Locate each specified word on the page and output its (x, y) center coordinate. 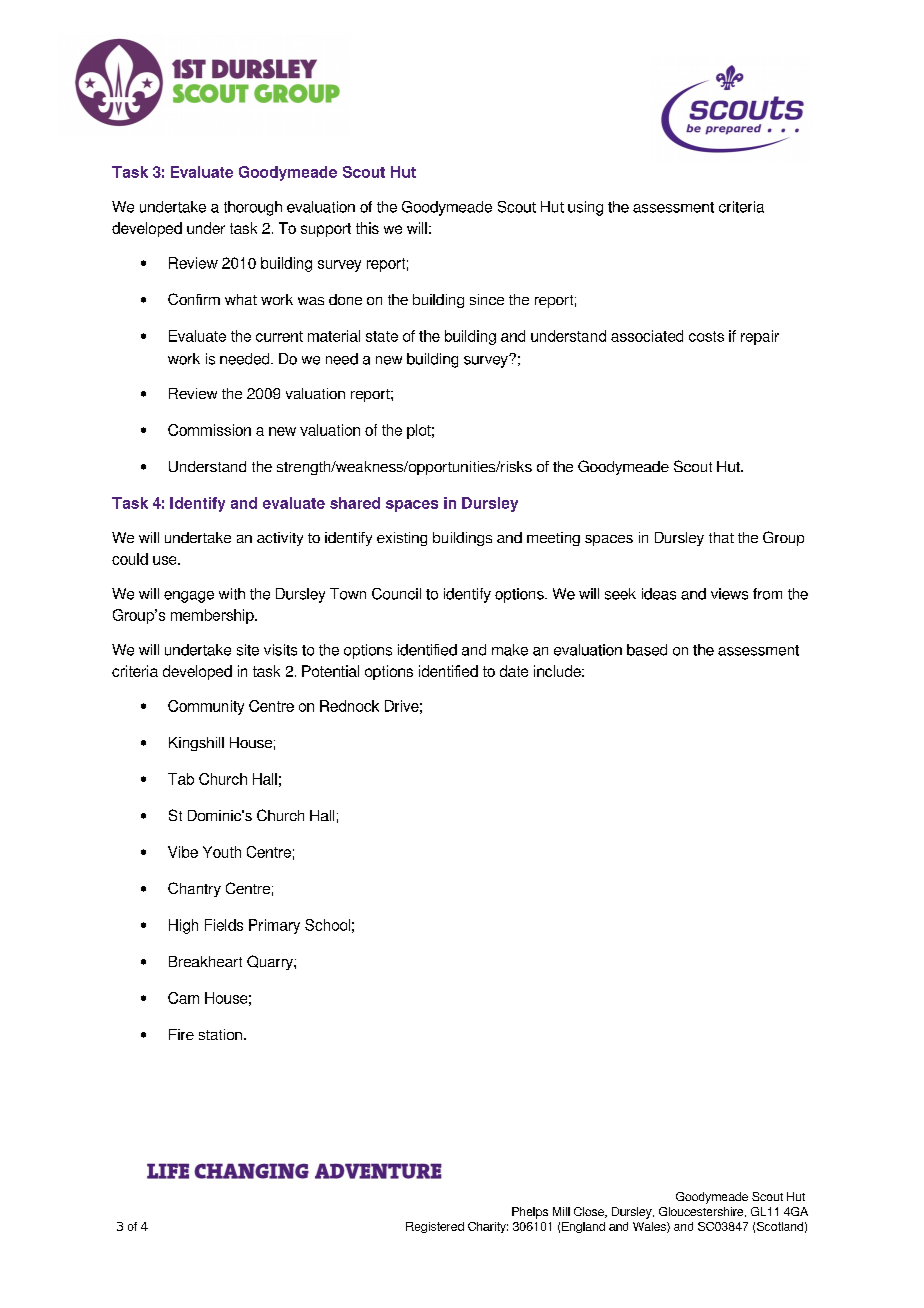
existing (402, 539)
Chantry (194, 889)
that (721, 537)
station (220, 1034)
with (232, 594)
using (585, 208)
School (327, 925)
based (647, 650)
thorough (253, 208)
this (367, 228)
